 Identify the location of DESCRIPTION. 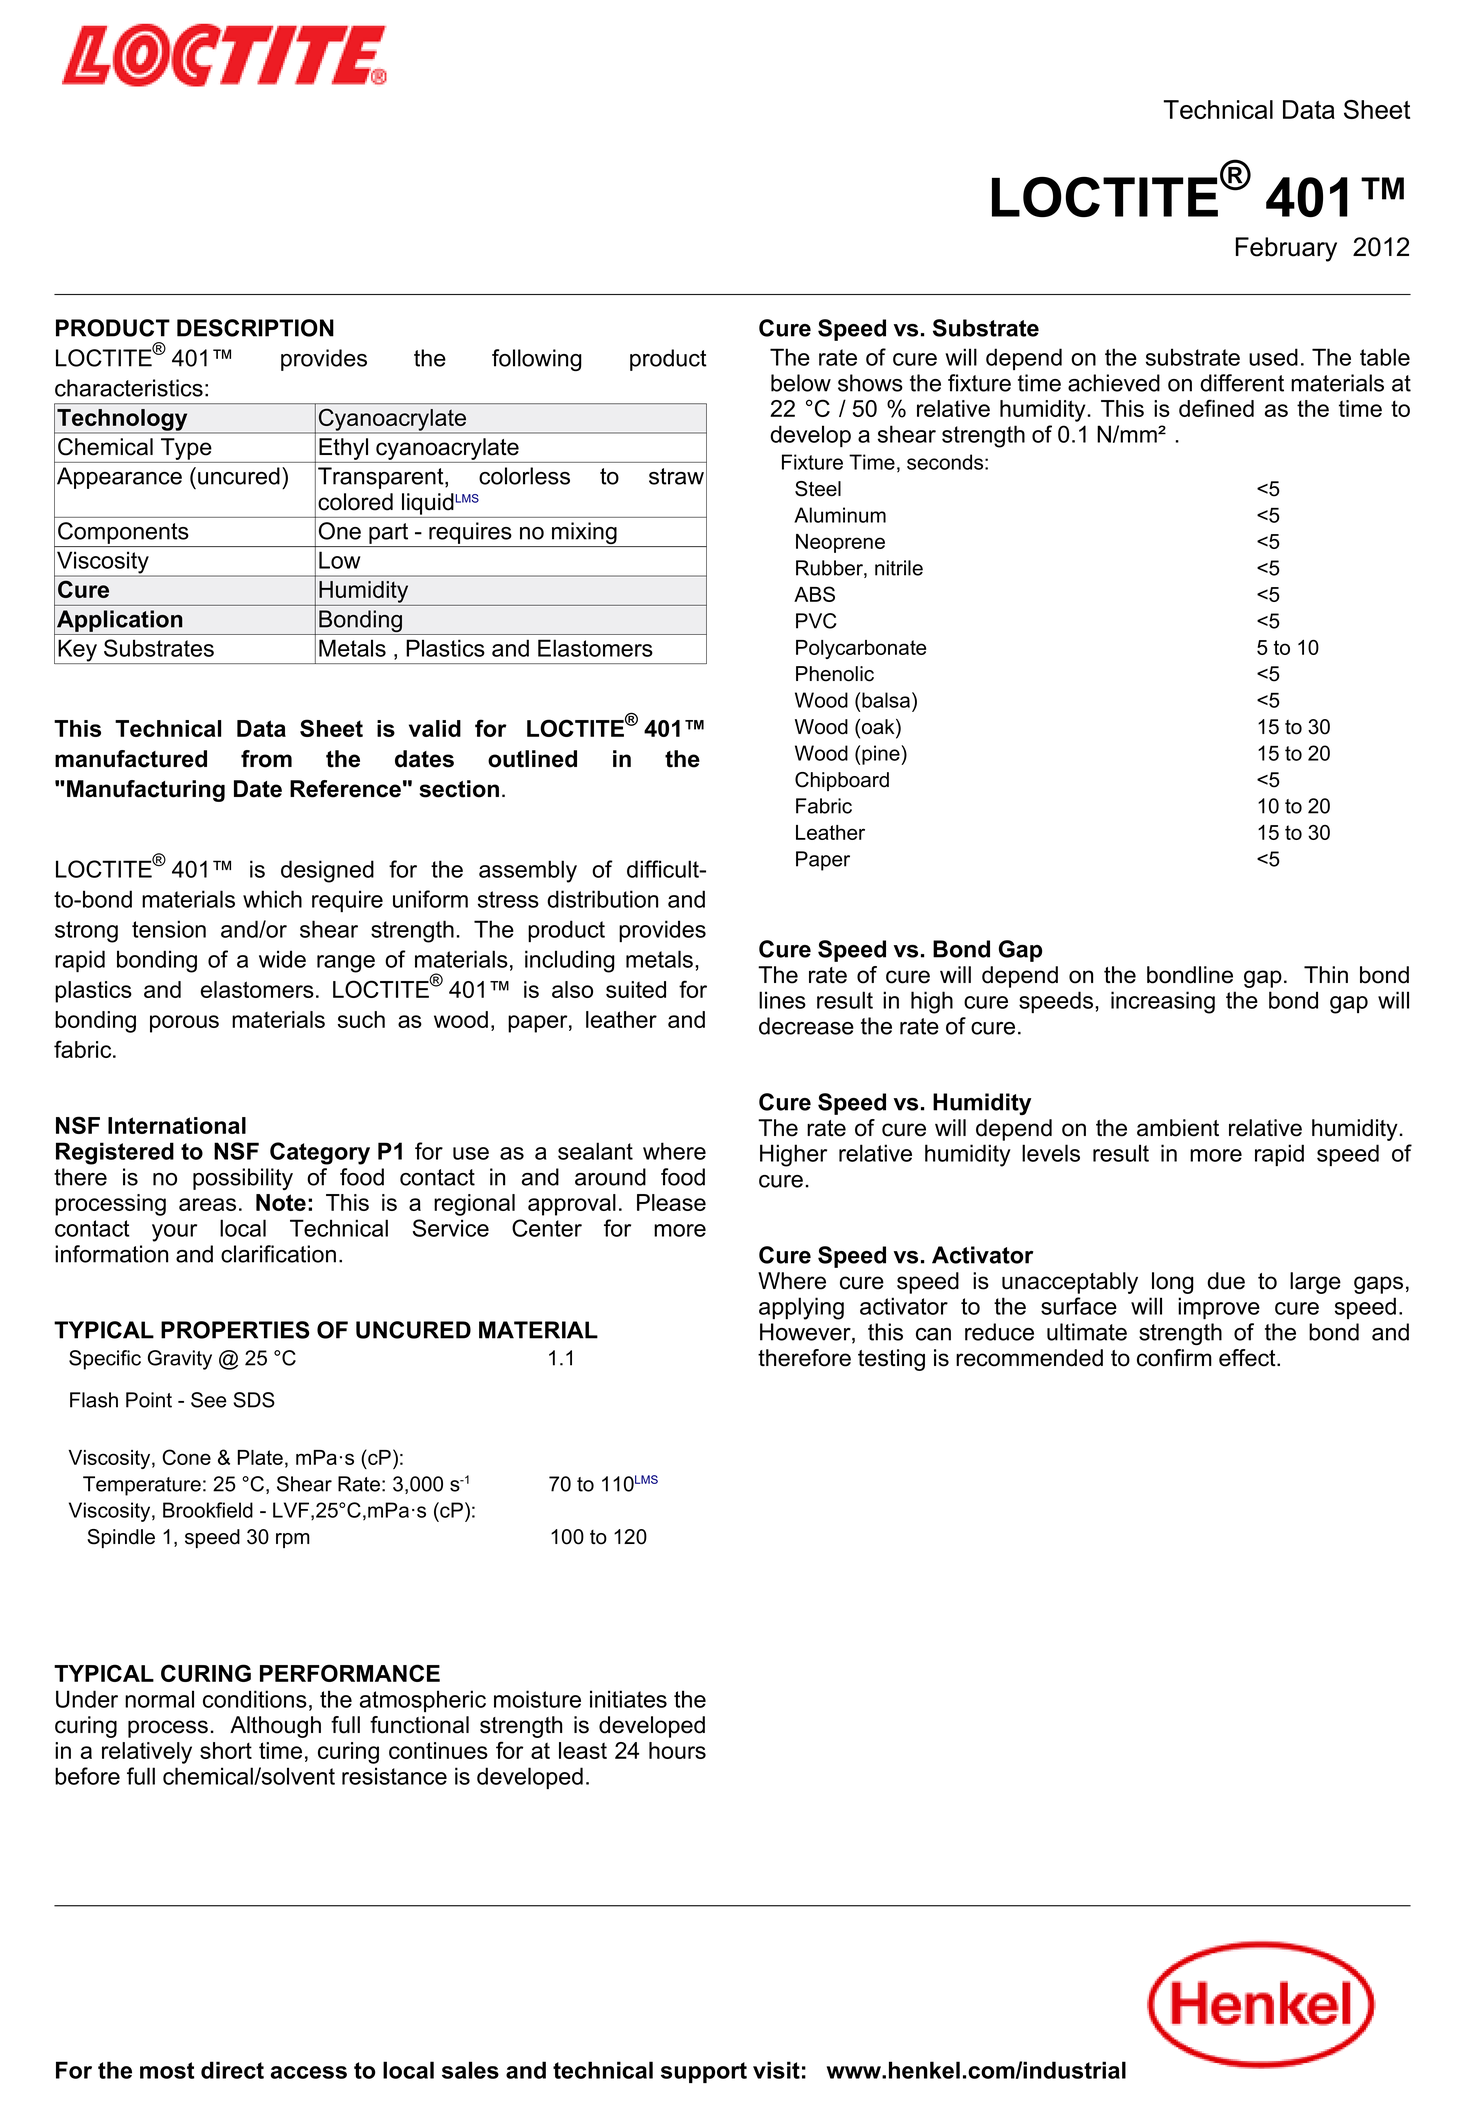
(255, 328).
